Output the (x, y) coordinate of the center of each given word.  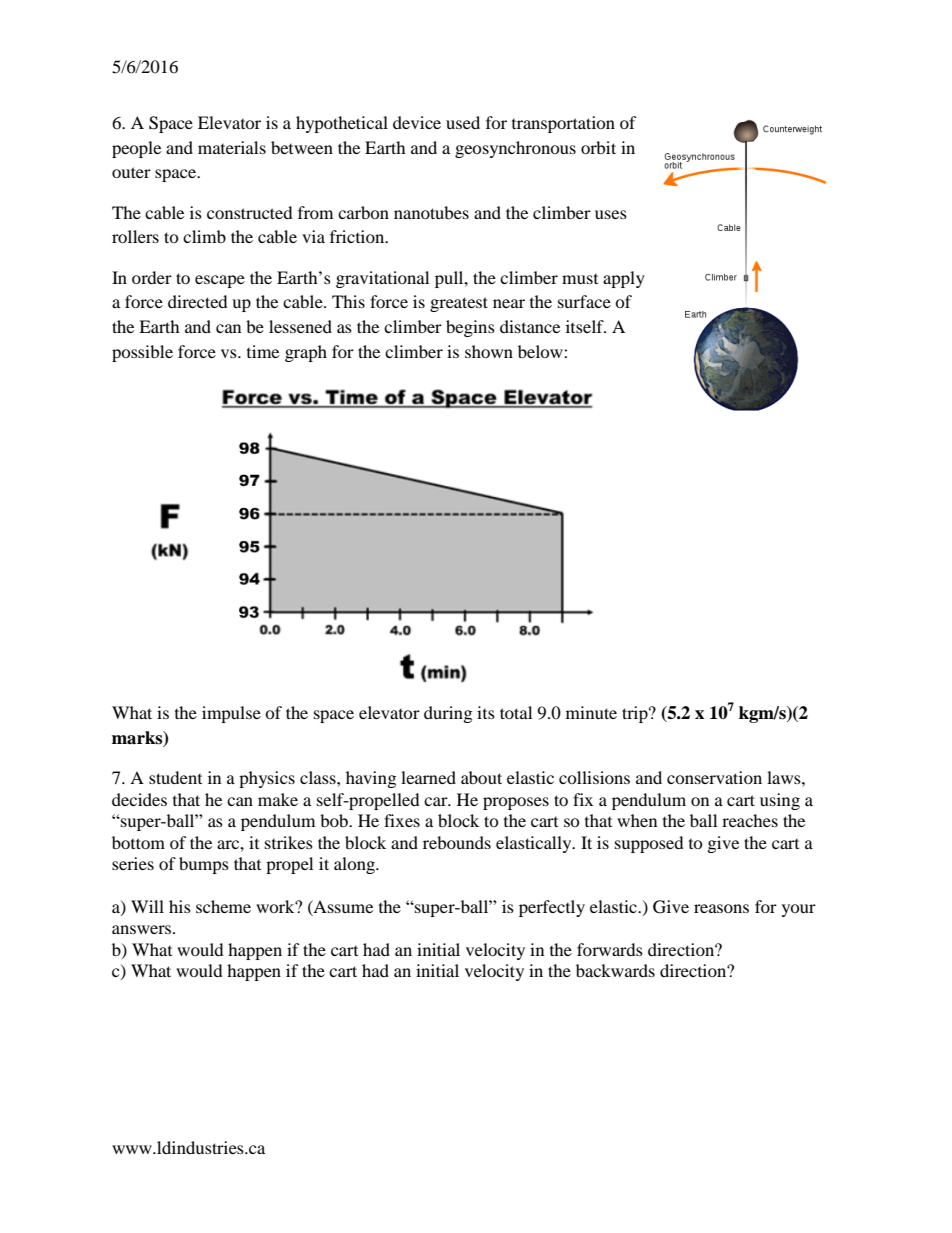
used (463, 122)
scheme (223, 906)
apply (624, 279)
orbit (598, 147)
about (481, 777)
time (263, 351)
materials (232, 147)
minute (591, 712)
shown (489, 351)
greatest (459, 304)
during (448, 714)
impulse (231, 714)
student (175, 777)
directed (198, 301)
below (541, 351)
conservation (714, 777)
